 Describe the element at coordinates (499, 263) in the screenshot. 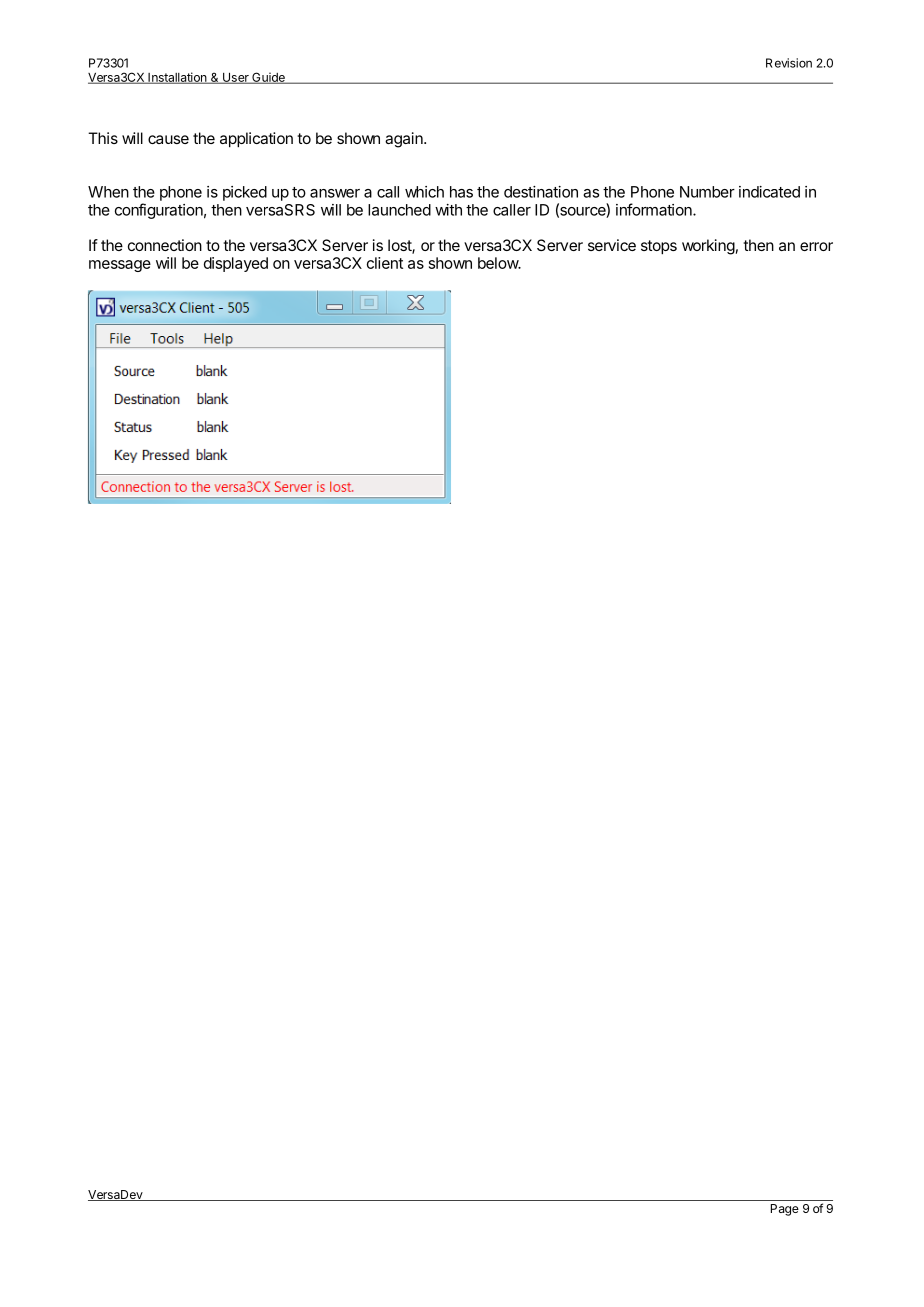

I see `below` at that location.
